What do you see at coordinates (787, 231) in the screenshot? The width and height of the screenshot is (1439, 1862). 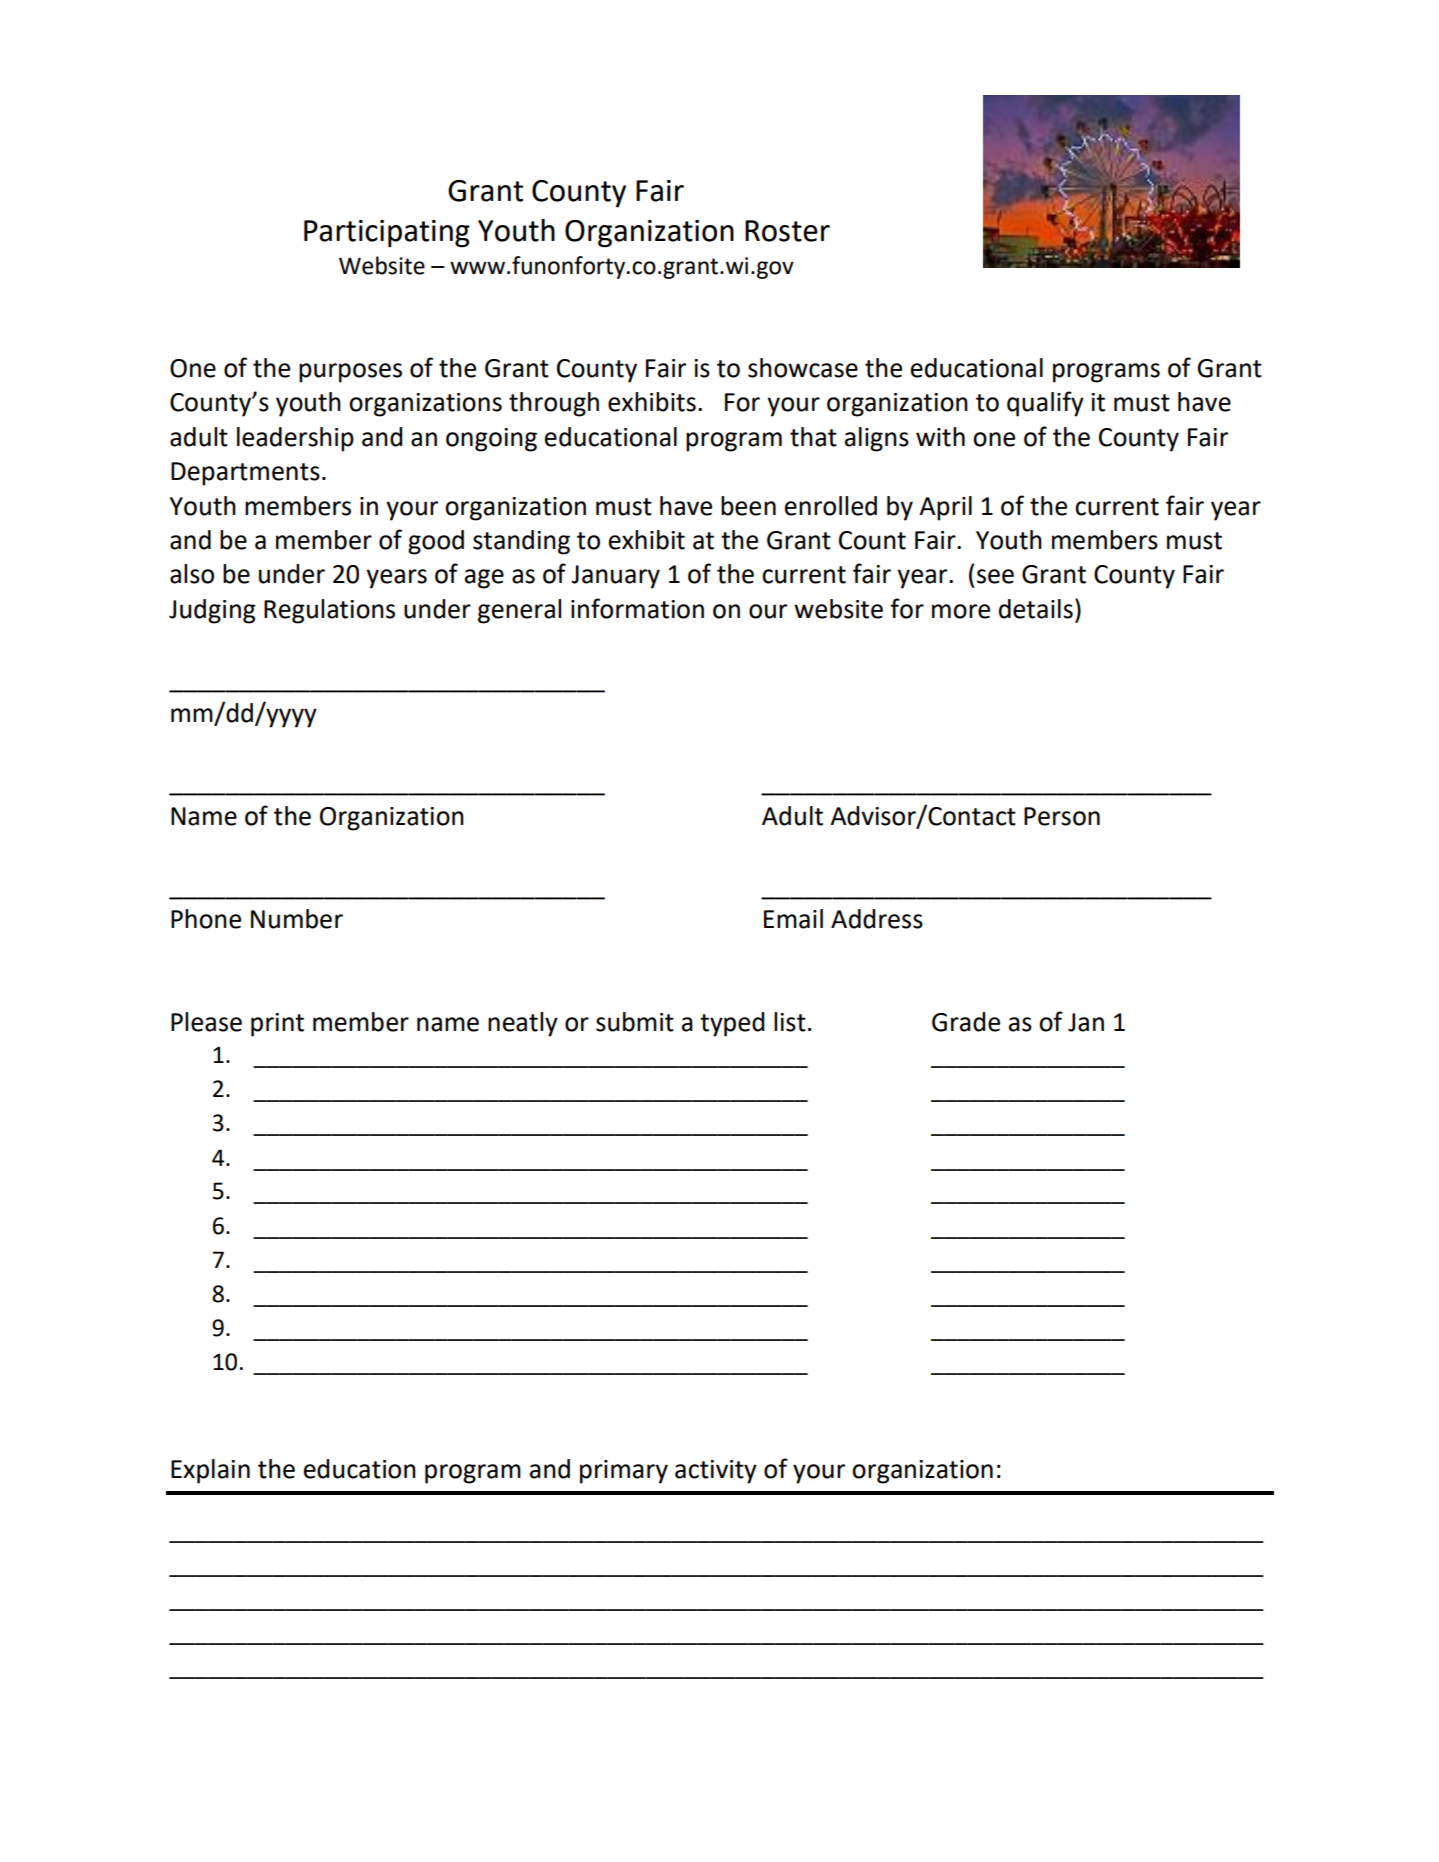 I see `Roster` at bounding box center [787, 231].
